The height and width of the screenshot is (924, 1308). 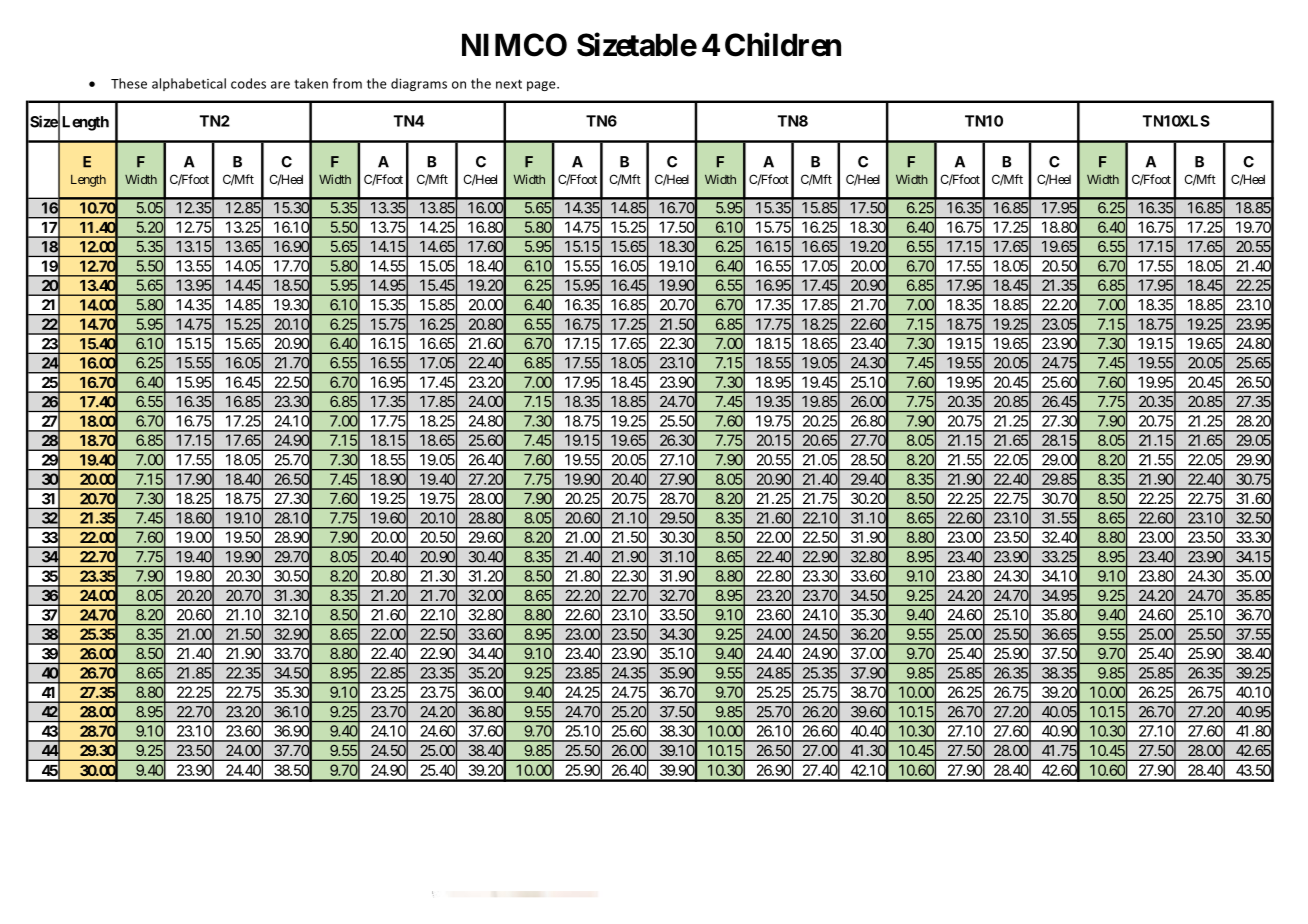 What do you see at coordinates (542, 86) in the screenshot?
I see `page` at bounding box center [542, 86].
